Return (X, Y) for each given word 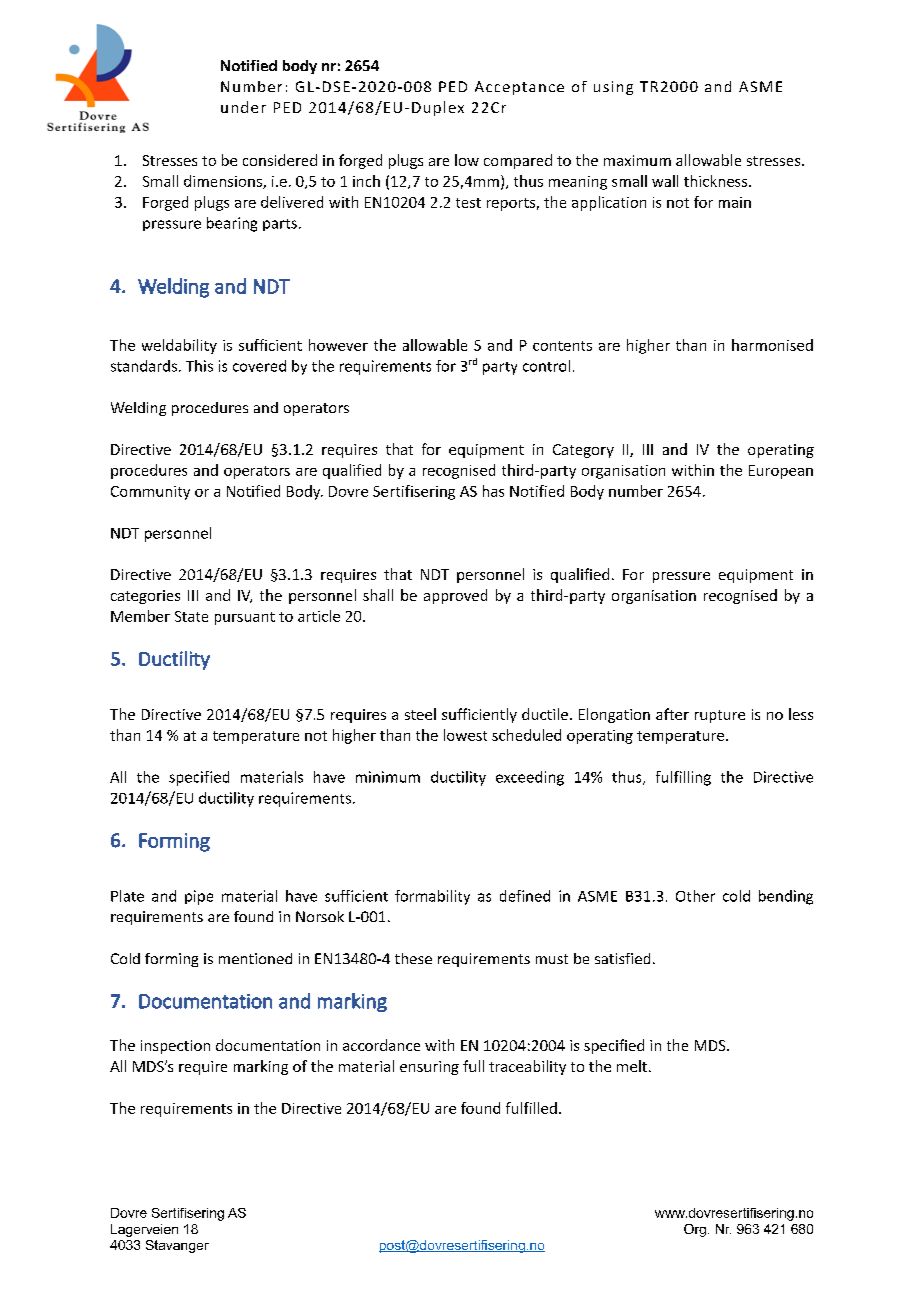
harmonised (772, 345)
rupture (720, 716)
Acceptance (519, 88)
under (243, 107)
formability (432, 897)
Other (695, 896)
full (473, 1066)
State (191, 616)
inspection (175, 1047)
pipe (199, 897)
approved (455, 596)
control (546, 366)
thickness (717, 181)
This (199, 366)
